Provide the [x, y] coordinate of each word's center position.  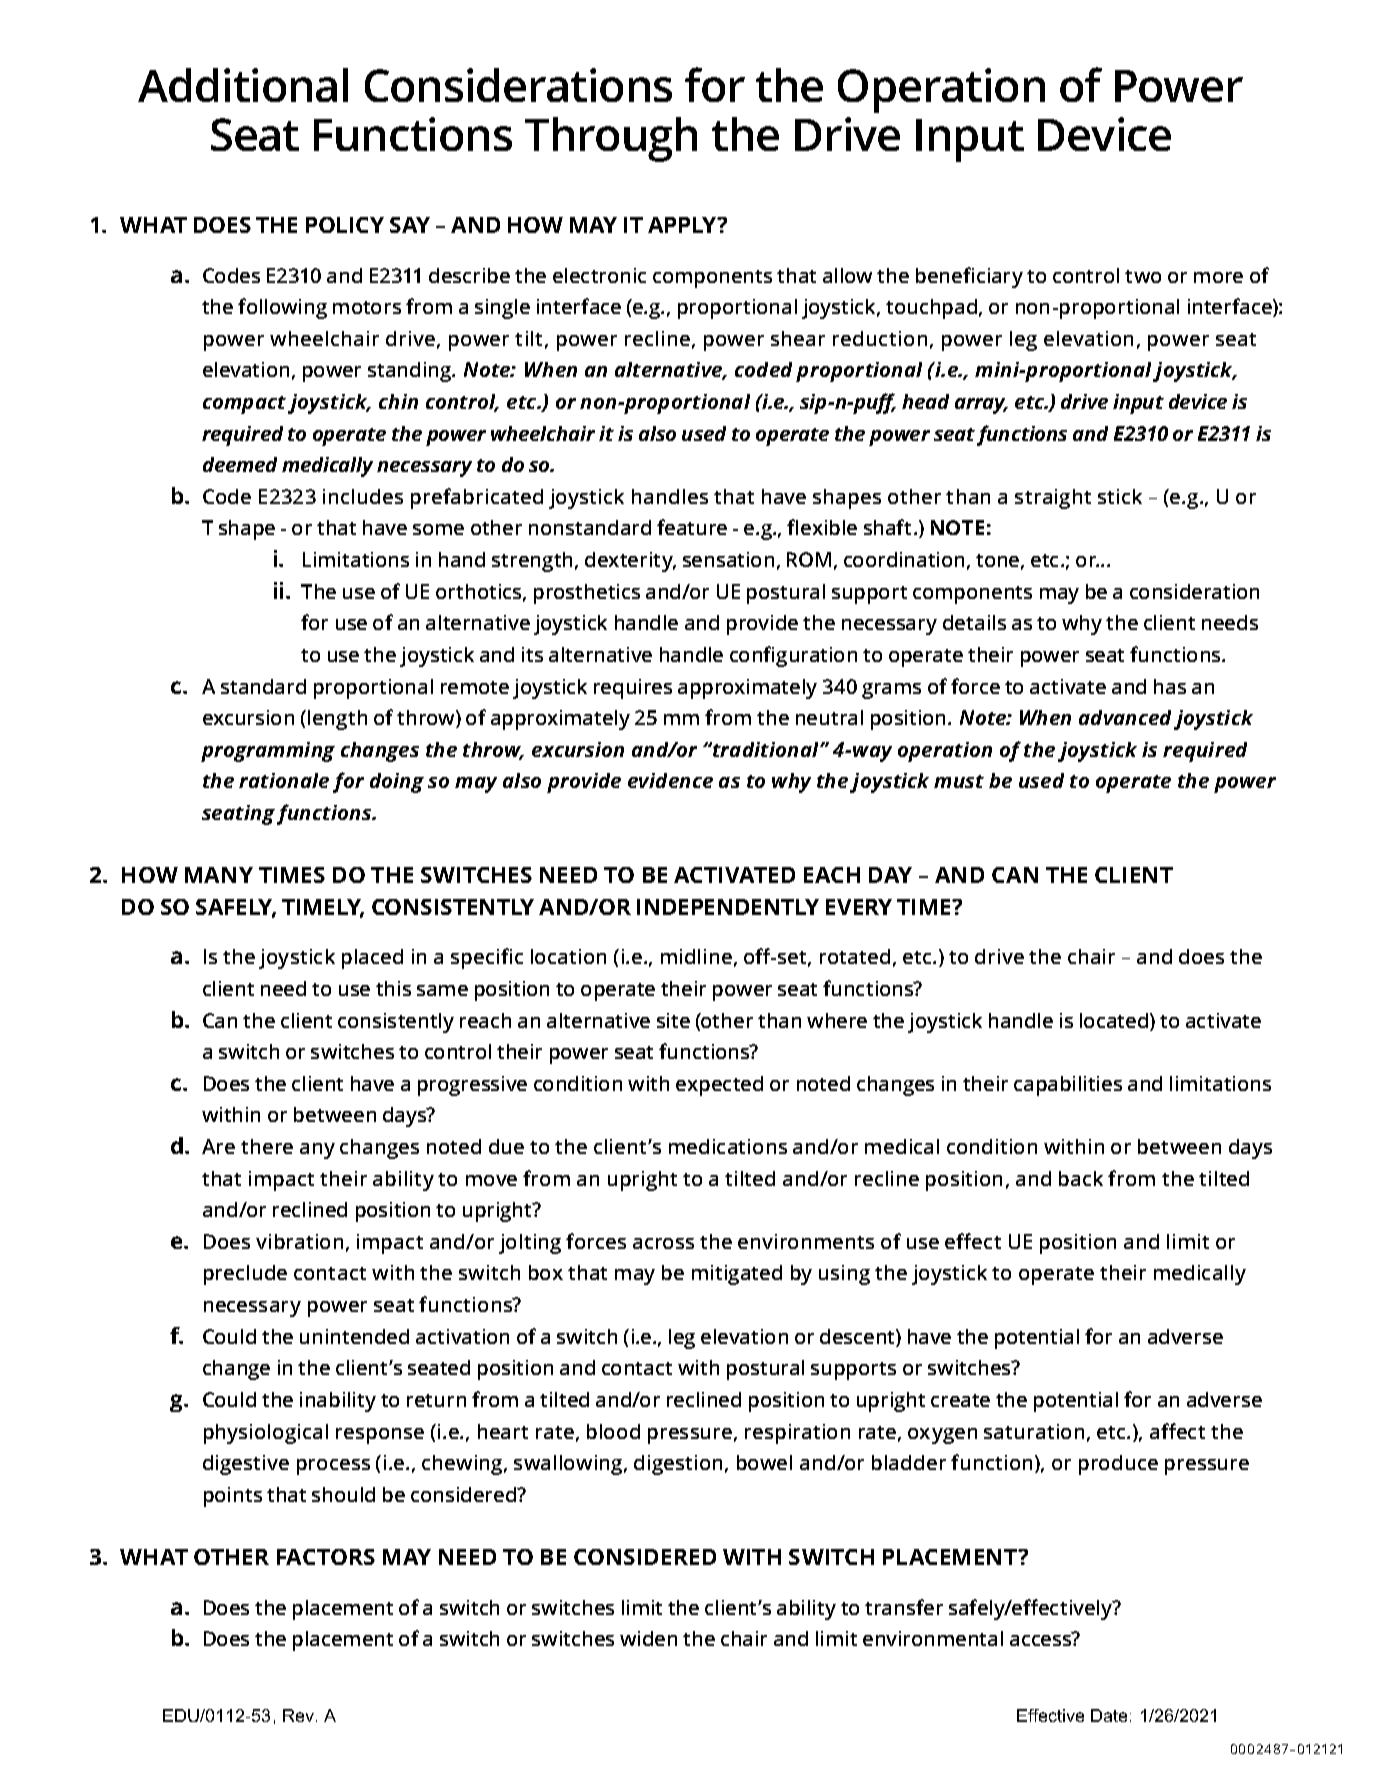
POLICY [345, 225]
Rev [298, 1715]
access [1042, 1639]
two [1143, 276]
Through [611, 139]
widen [648, 1638]
